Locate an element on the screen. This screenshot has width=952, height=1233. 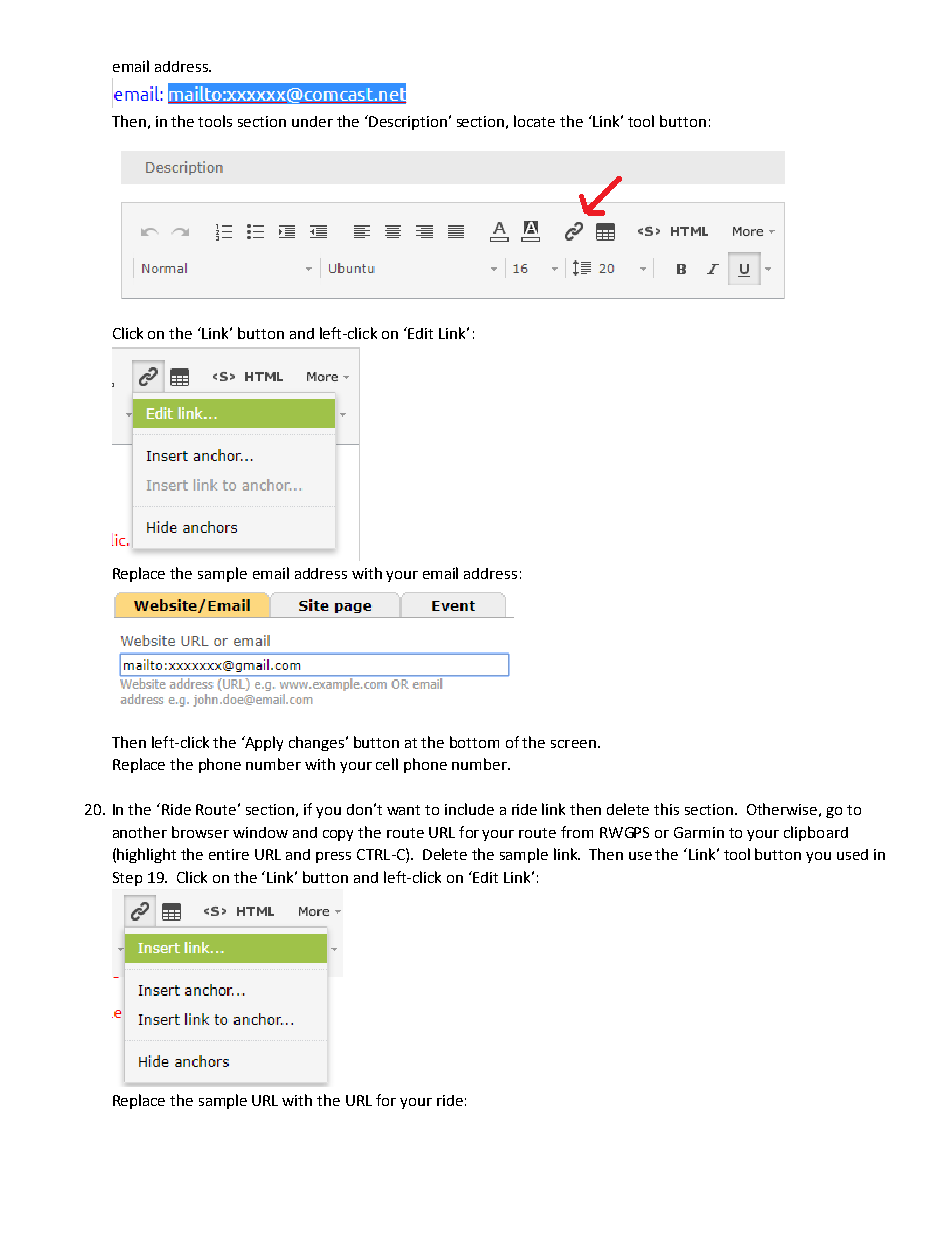
screen is located at coordinates (573, 744).
